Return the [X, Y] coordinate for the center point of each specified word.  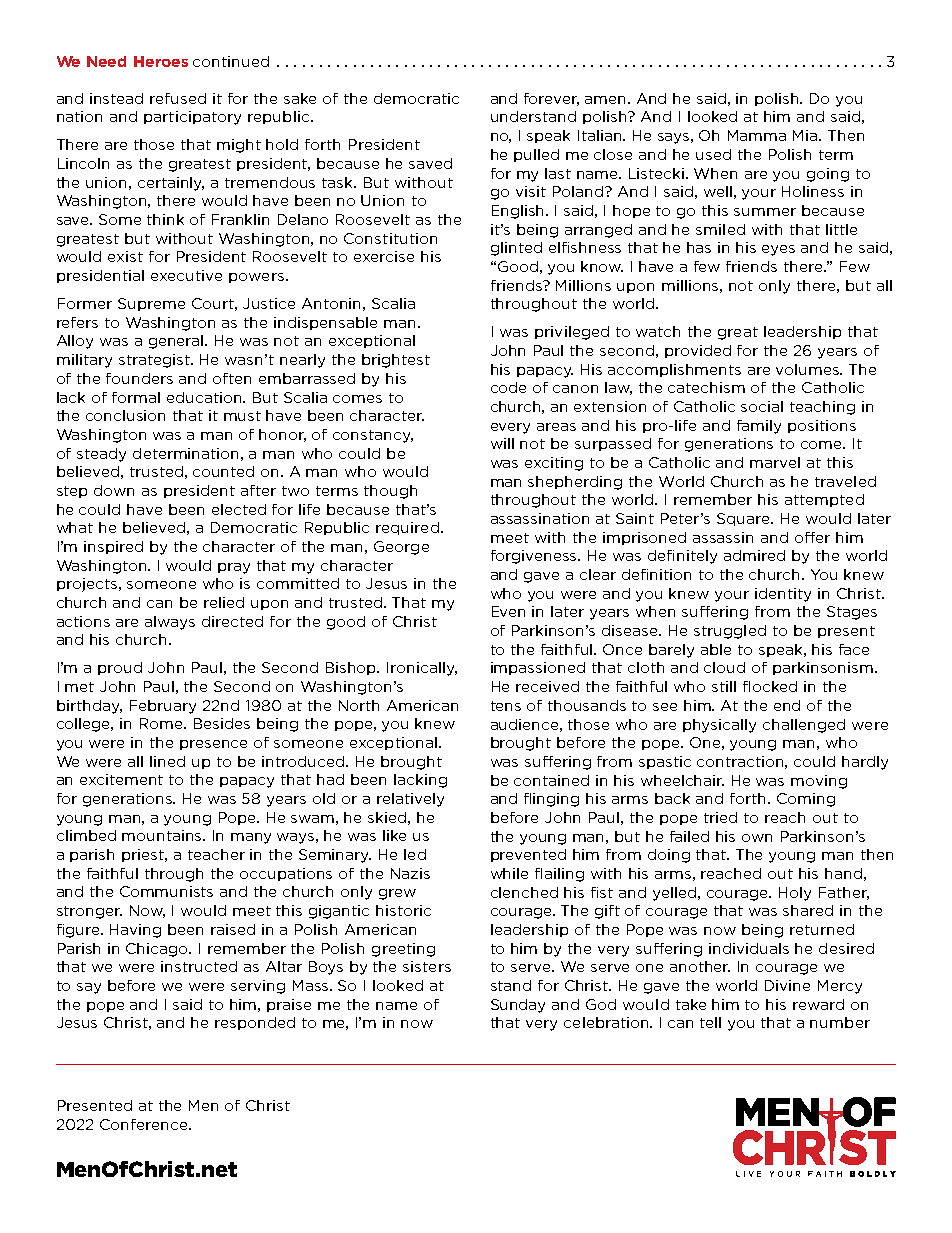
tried [720, 817]
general [177, 342]
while [509, 873]
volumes [809, 369]
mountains [163, 835]
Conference [145, 1124]
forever [551, 99]
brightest [396, 361]
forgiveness [535, 557]
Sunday [518, 1006]
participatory [192, 118]
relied [224, 602]
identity [783, 595]
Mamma [757, 135]
